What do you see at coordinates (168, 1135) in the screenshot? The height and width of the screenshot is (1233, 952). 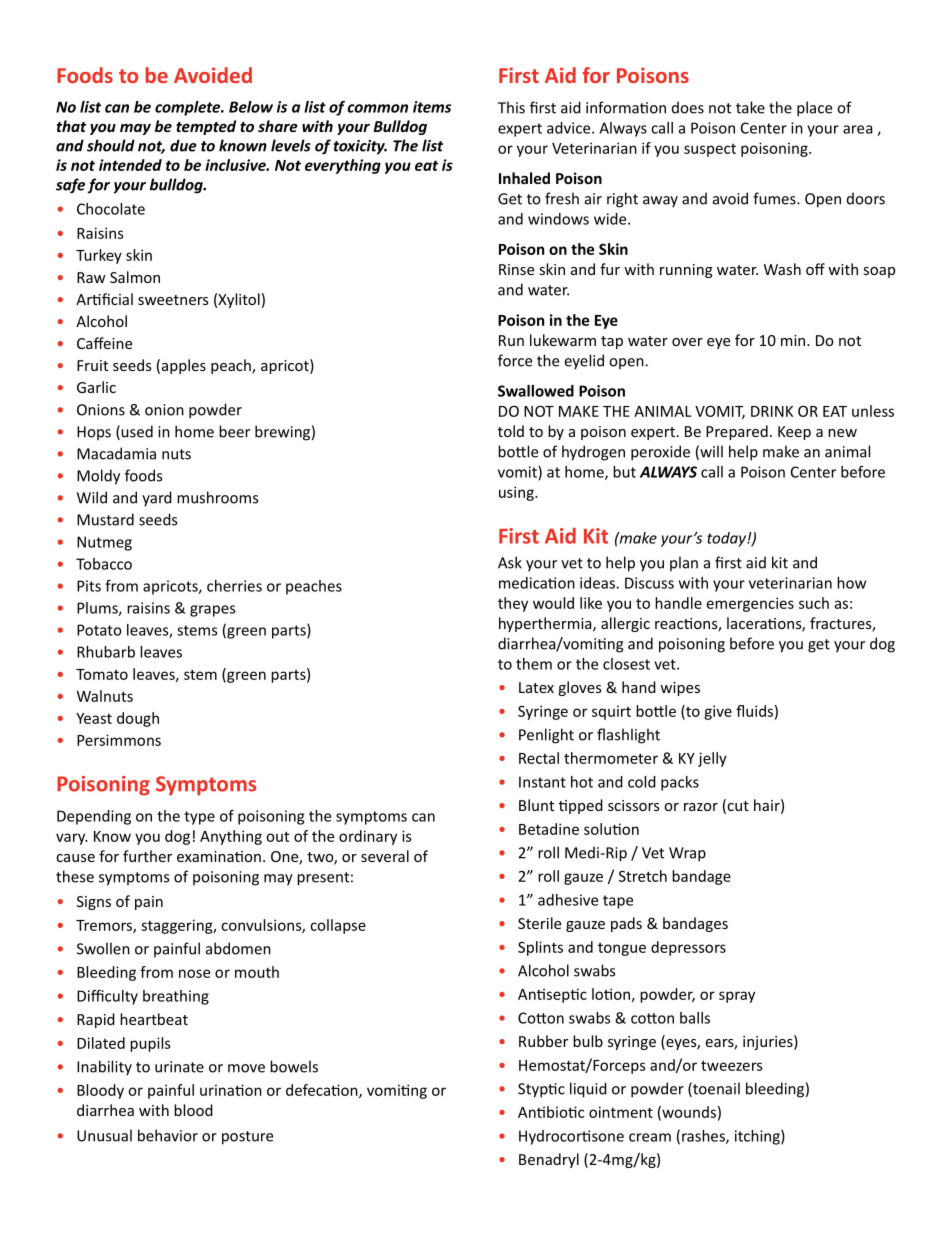 I see `behavior` at bounding box center [168, 1135].
